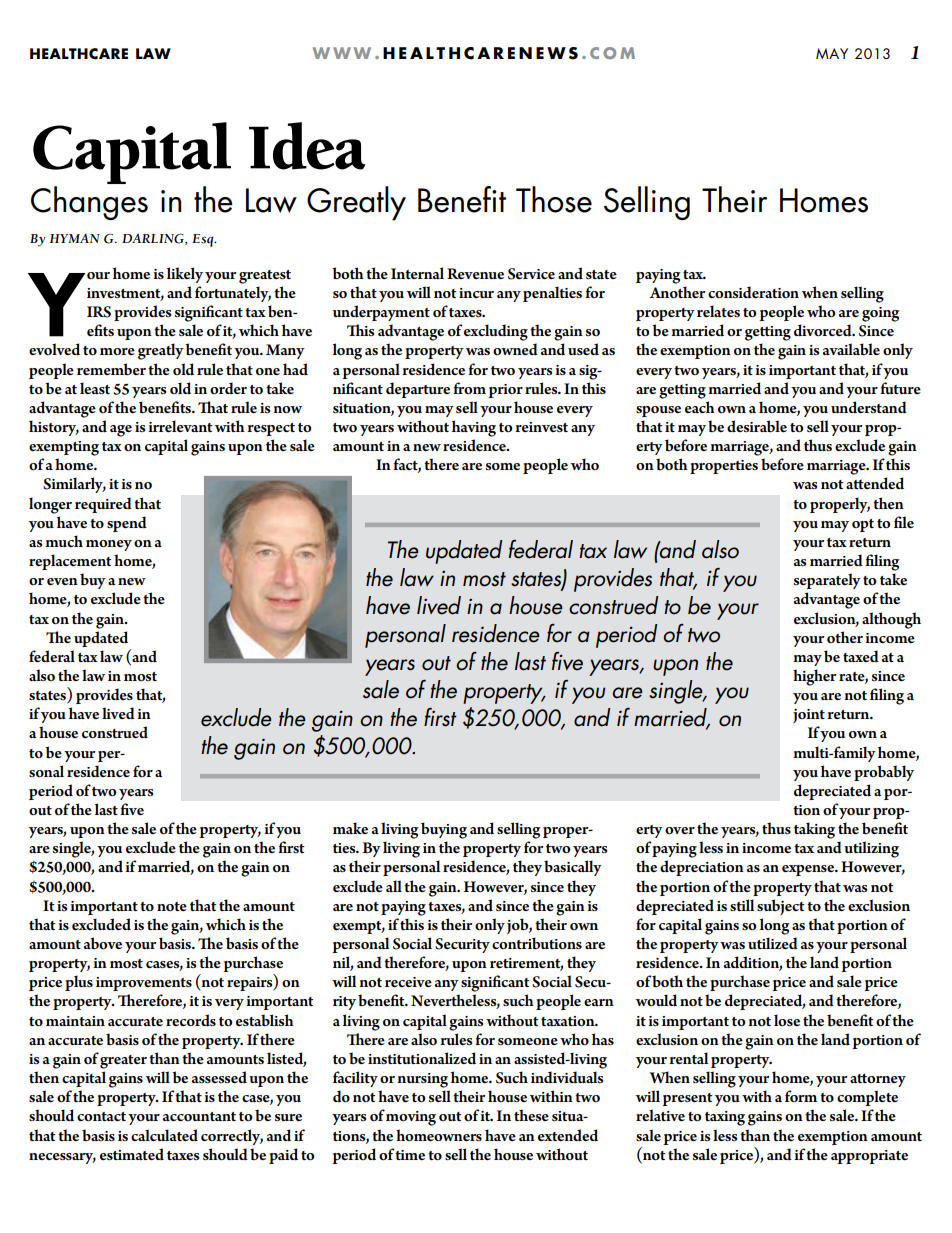  Describe the element at coordinates (474, 428) in the document. I see `having` at that location.
